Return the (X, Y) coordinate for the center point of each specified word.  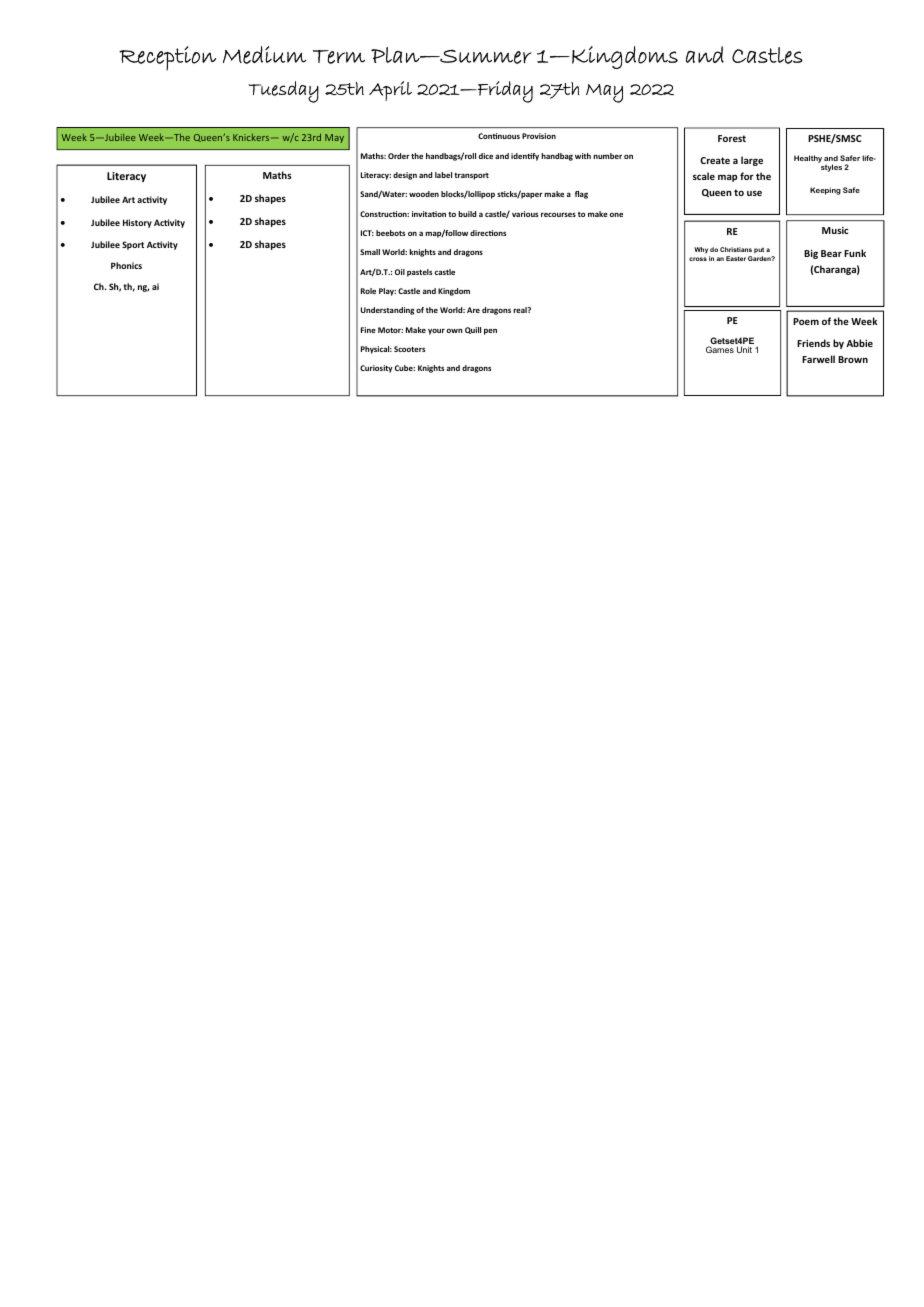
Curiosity (376, 369)
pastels (419, 273)
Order (399, 156)
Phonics (126, 265)
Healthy (808, 159)
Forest (732, 138)
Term (339, 57)
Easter (736, 258)
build (467, 214)
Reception (167, 58)
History (137, 223)
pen (490, 332)
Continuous (499, 136)
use (754, 193)
